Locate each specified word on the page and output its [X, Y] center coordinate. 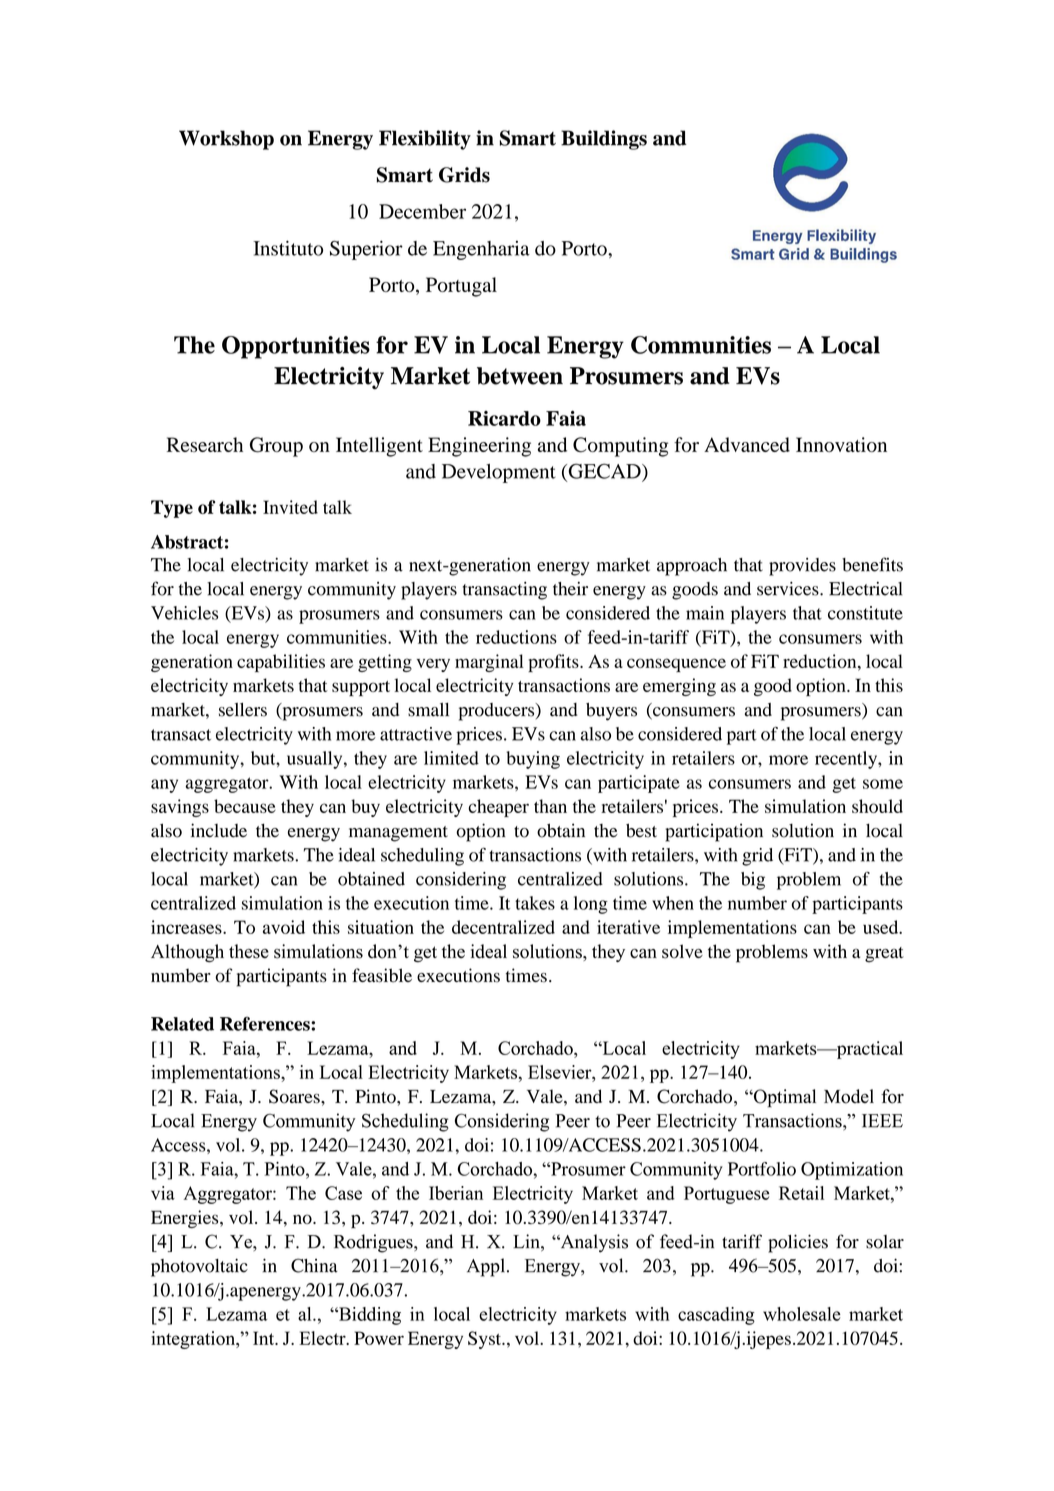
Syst [485, 1340]
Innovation [841, 444]
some [883, 784]
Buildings [604, 140]
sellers [243, 710]
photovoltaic [199, 1267]
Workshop [226, 140]
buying [533, 760]
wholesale [802, 1314]
